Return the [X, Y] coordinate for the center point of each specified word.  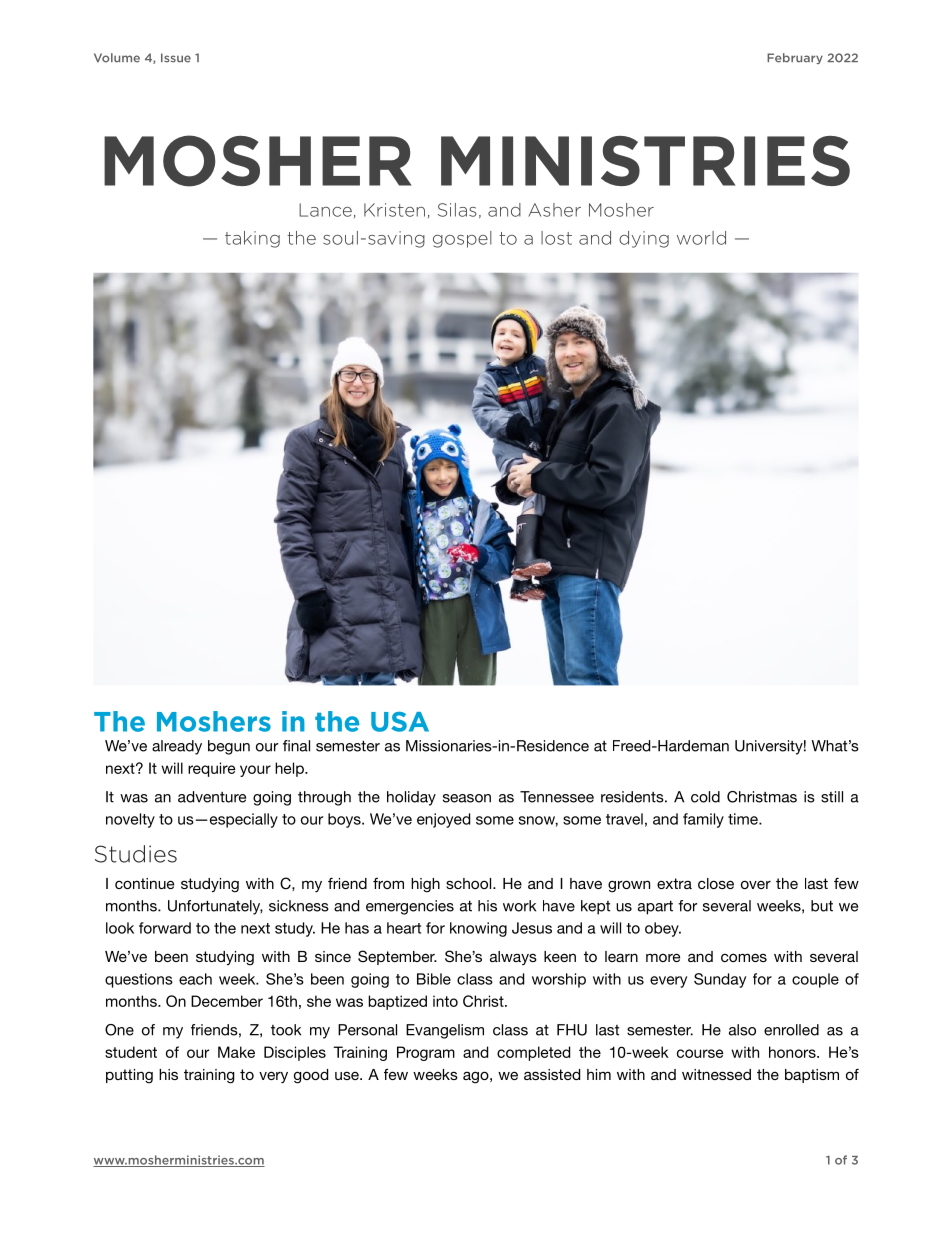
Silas [457, 210]
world [701, 238]
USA [400, 722]
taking [252, 239]
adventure [212, 797]
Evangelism [445, 1031]
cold [705, 797]
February [795, 58]
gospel [462, 239]
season [467, 798]
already [177, 747]
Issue [176, 58]
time [744, 819]
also [742, 1030]
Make [236, 1052]
